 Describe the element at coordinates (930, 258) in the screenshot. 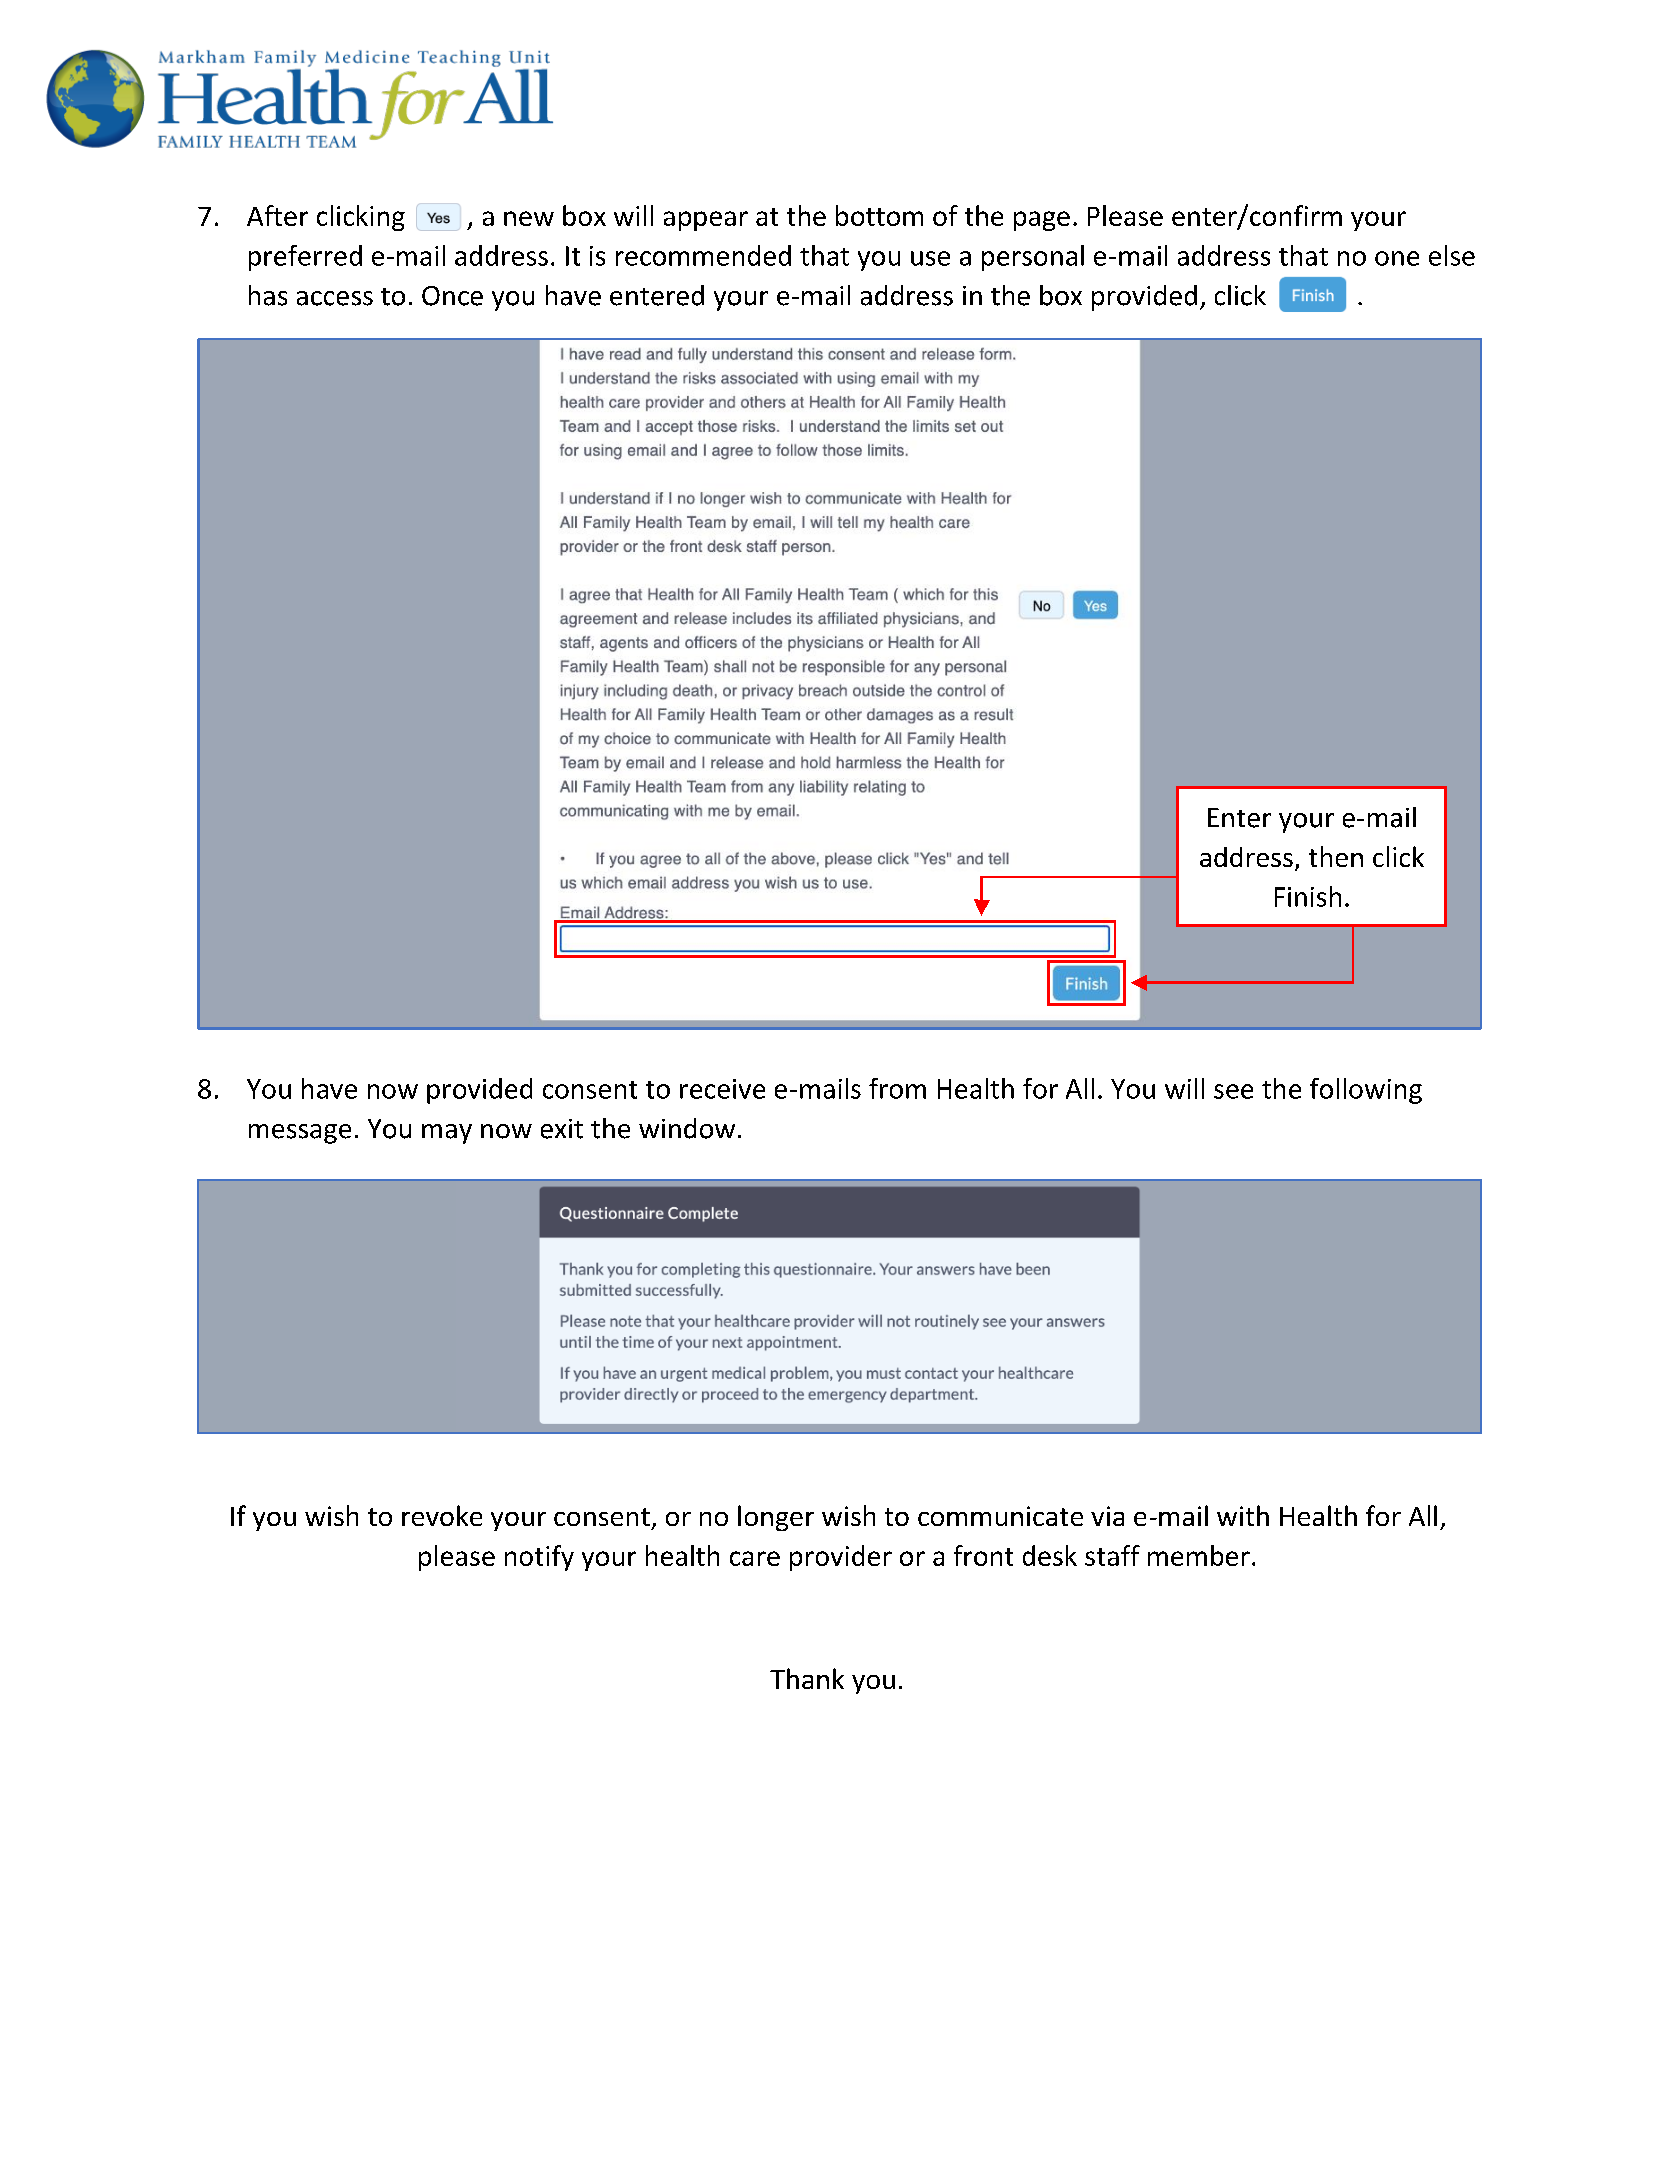

I see `use` at that location.
